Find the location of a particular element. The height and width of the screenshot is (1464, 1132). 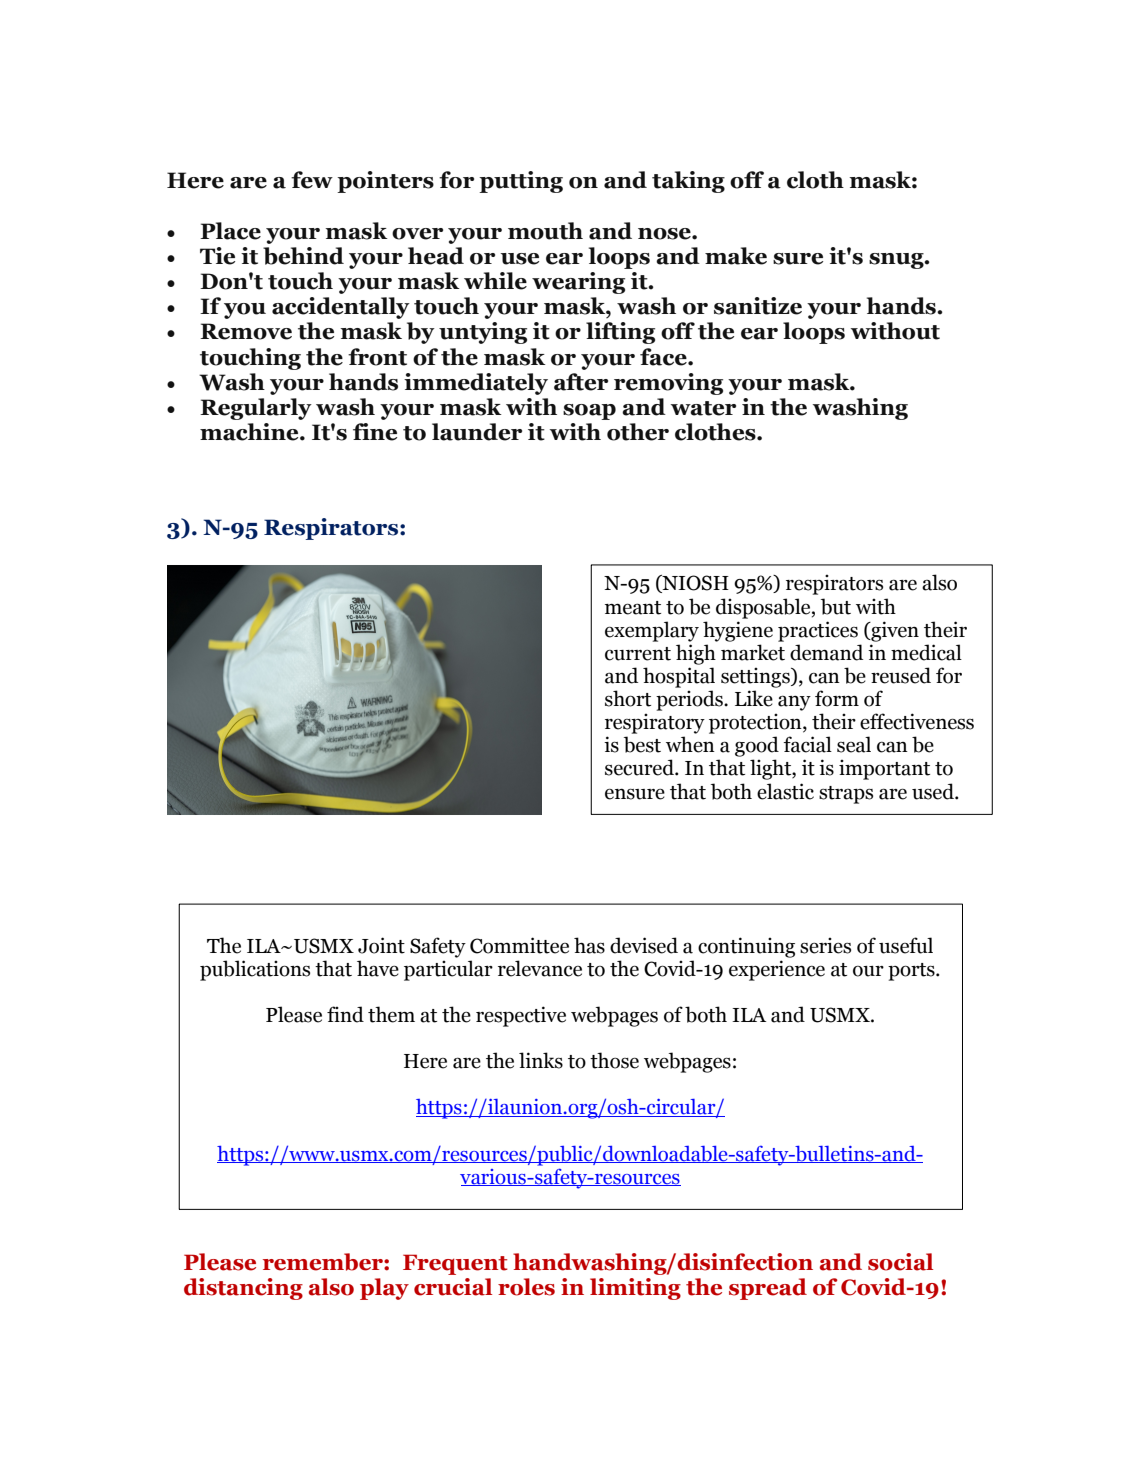

roles is located at coordinates (526, 1287).
